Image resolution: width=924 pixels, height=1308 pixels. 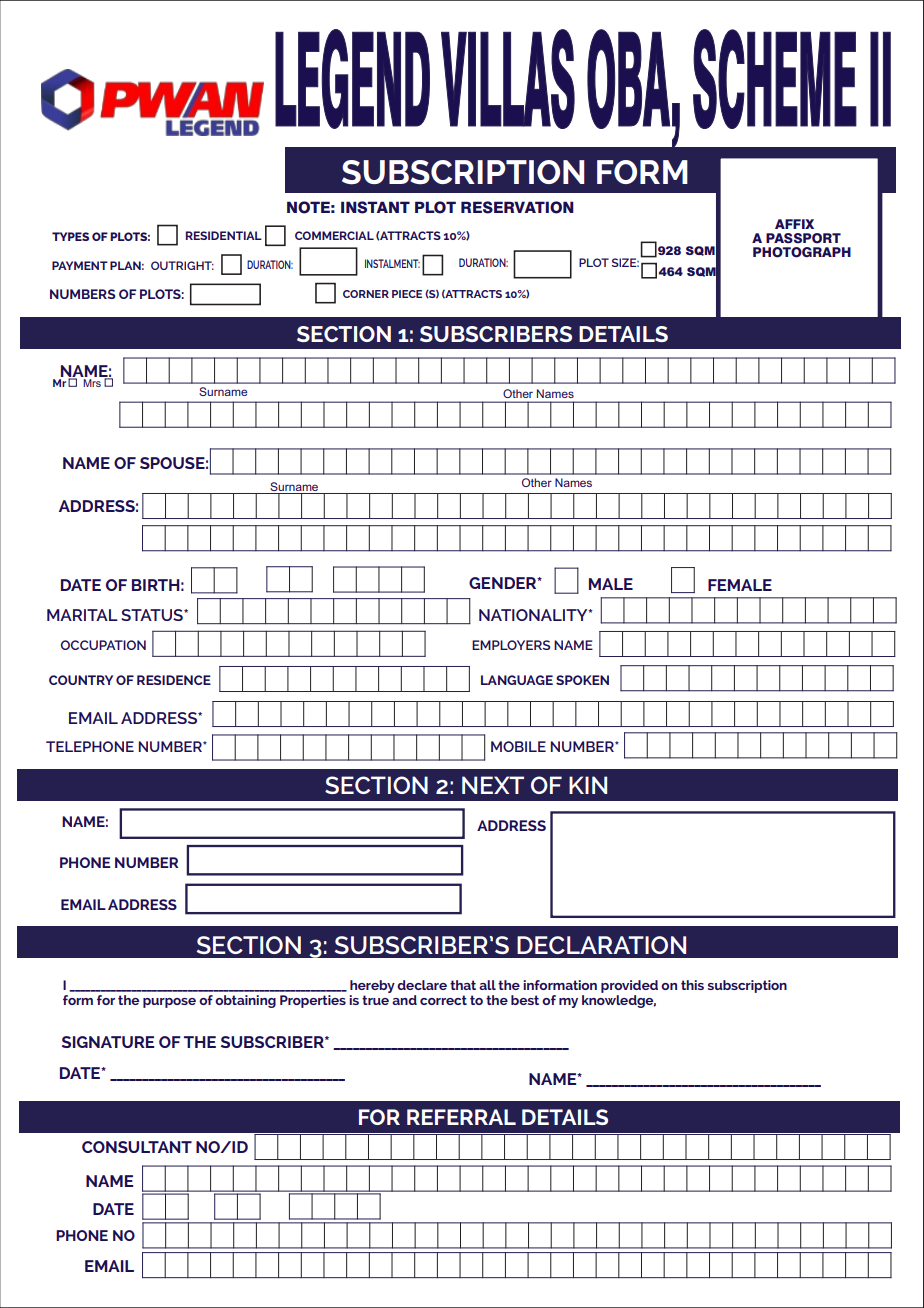 I want to click on SPOKEN, so click(x=582, y=680).
